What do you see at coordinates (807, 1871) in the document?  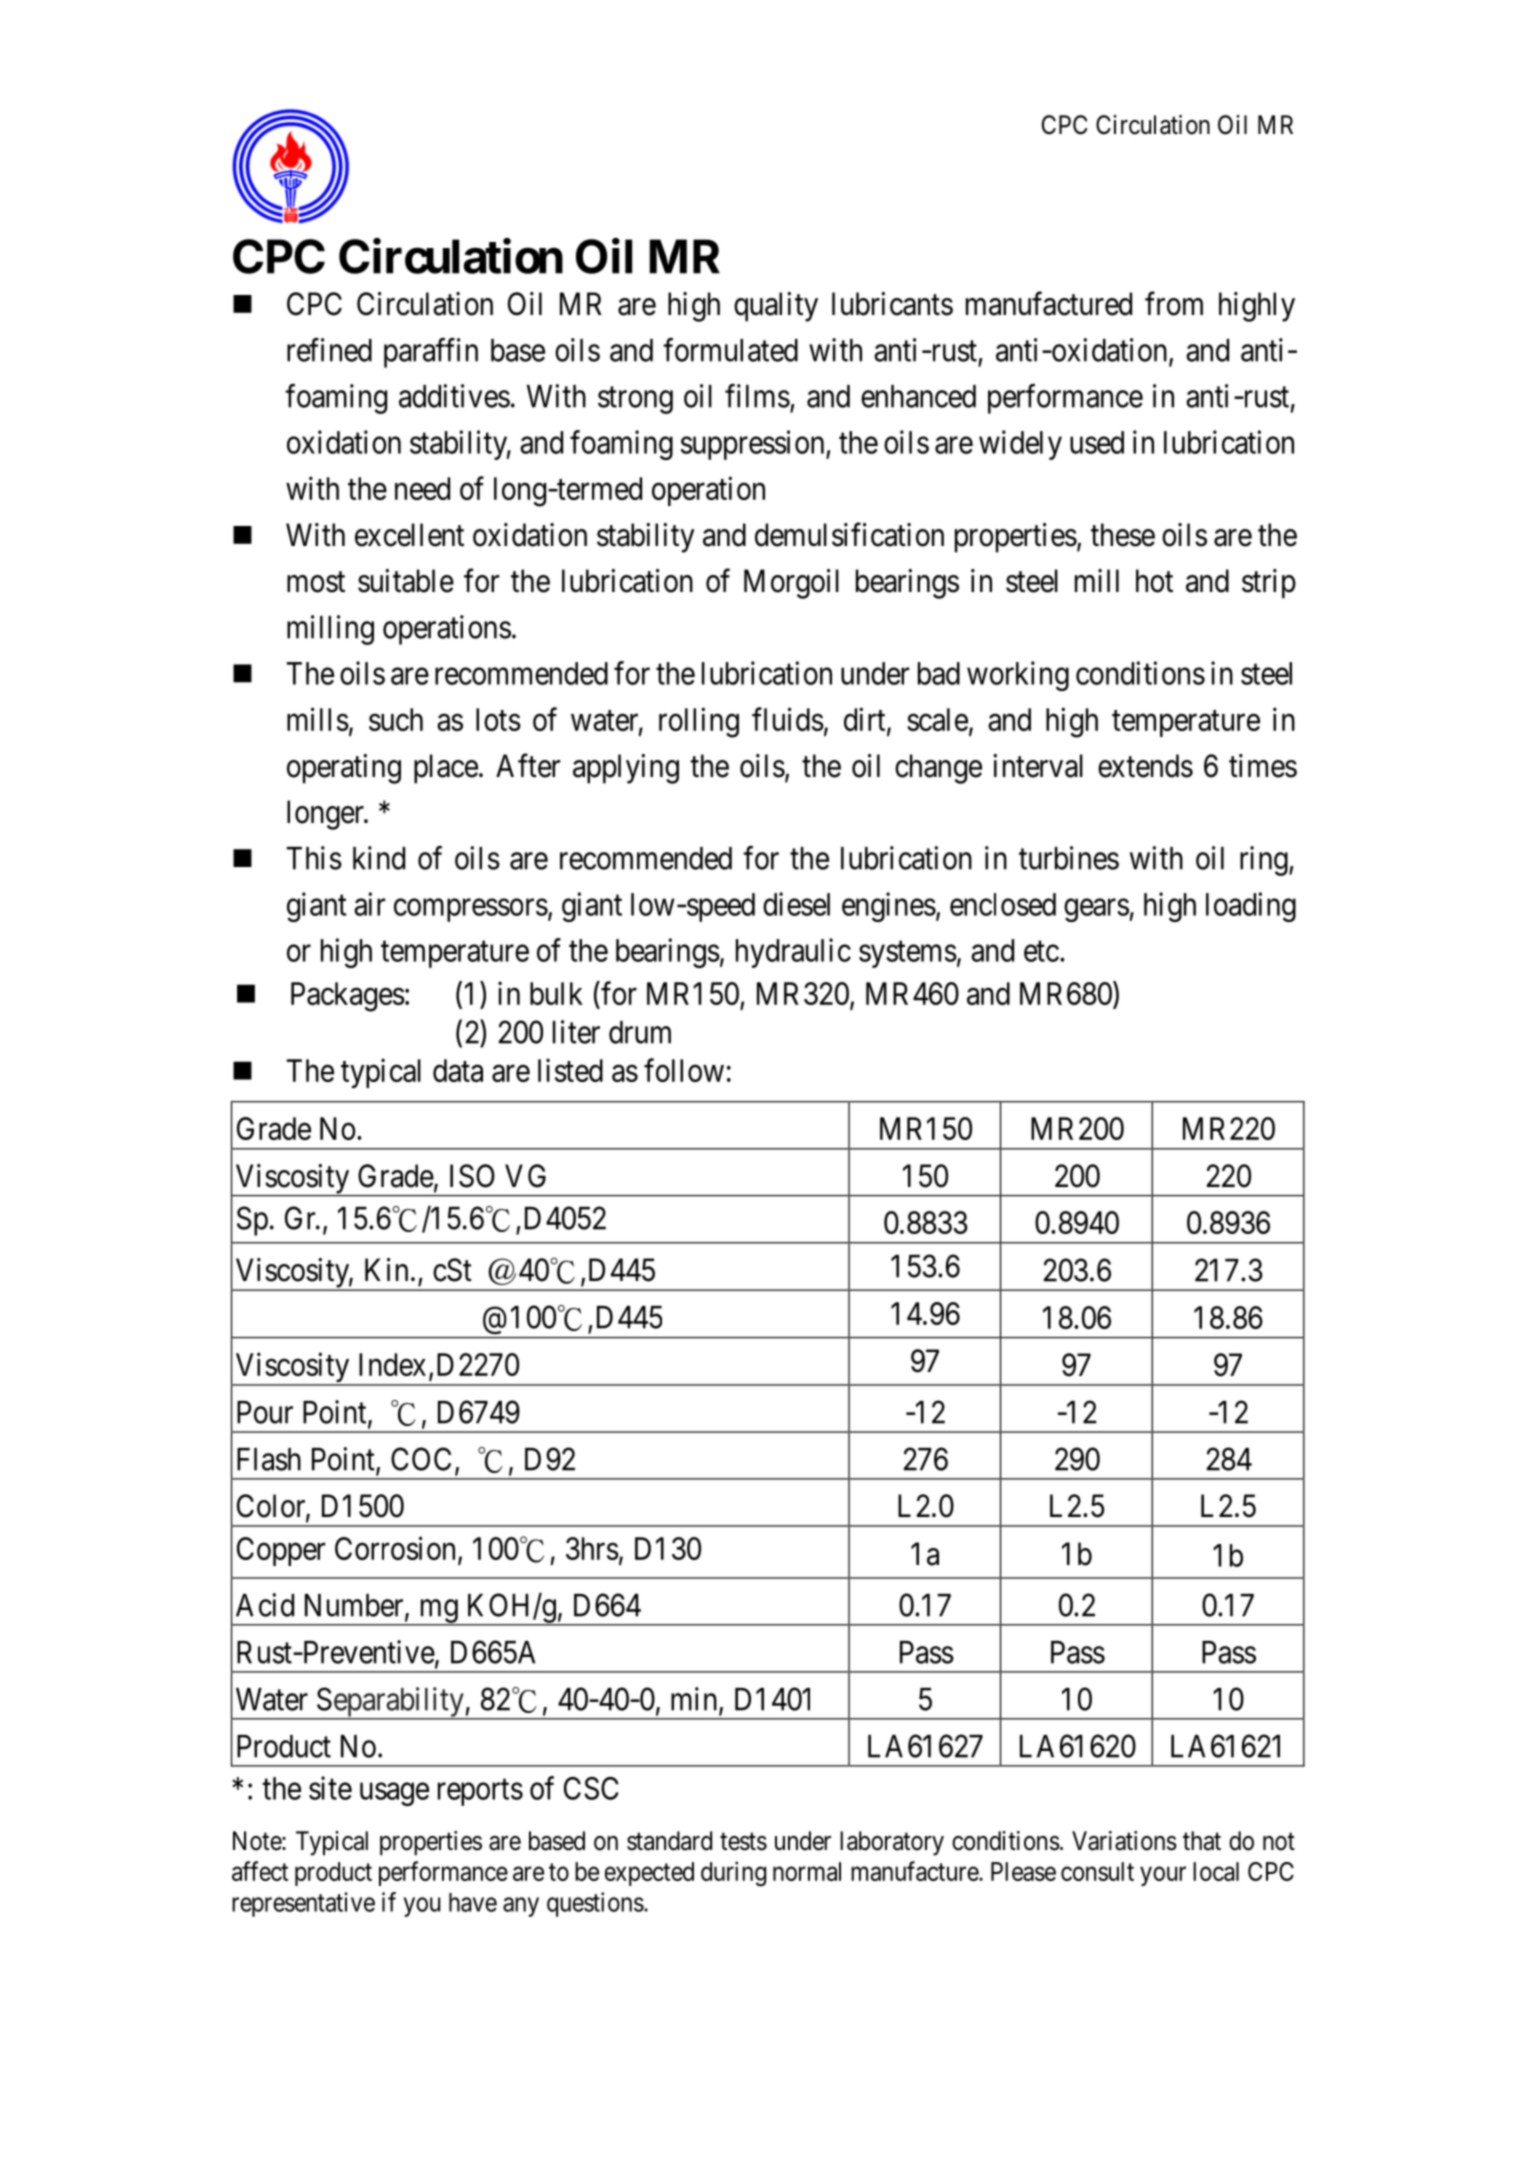 I see `normal` at bounding box center [807, 1871].
